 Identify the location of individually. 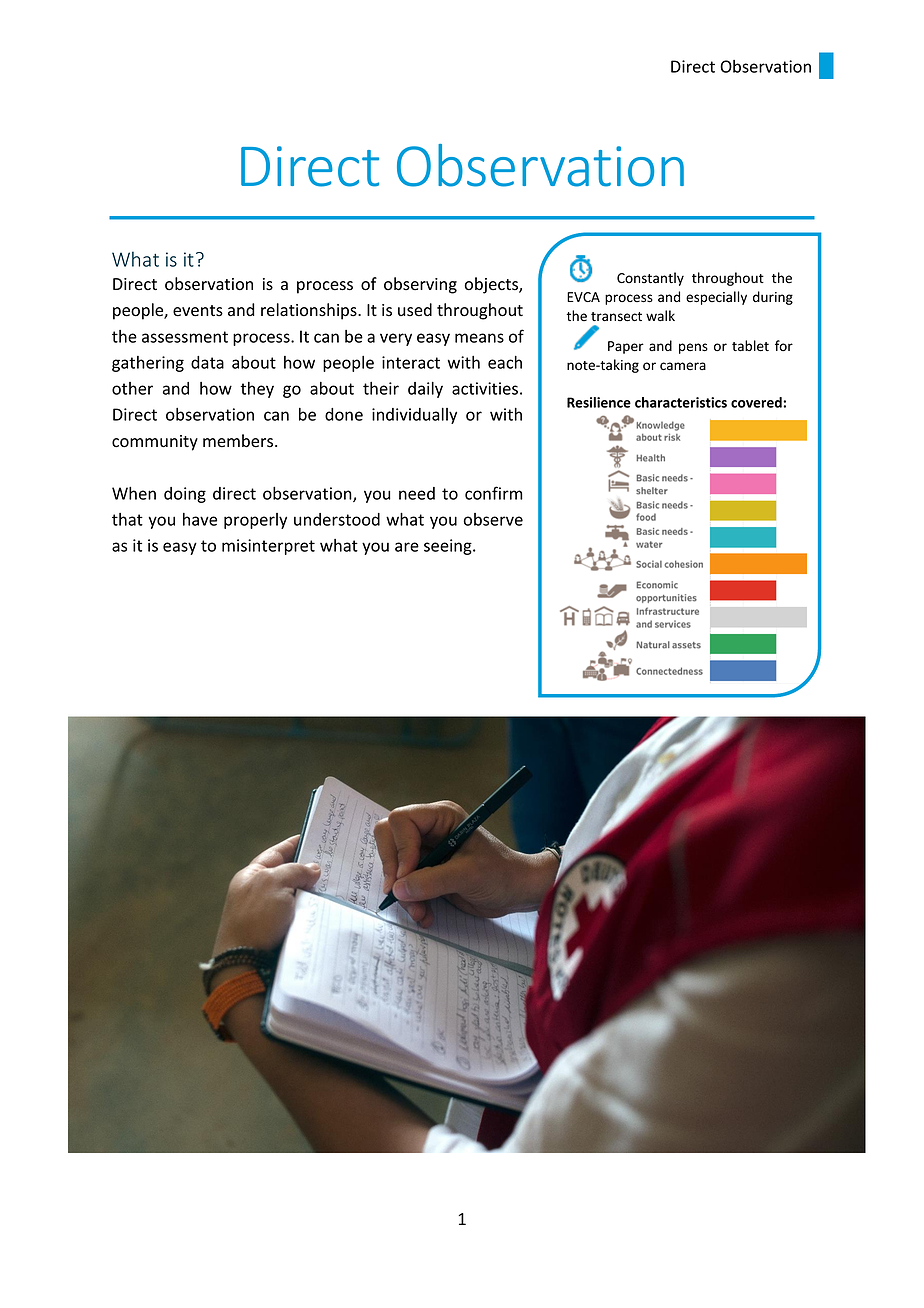
(414, 416).
